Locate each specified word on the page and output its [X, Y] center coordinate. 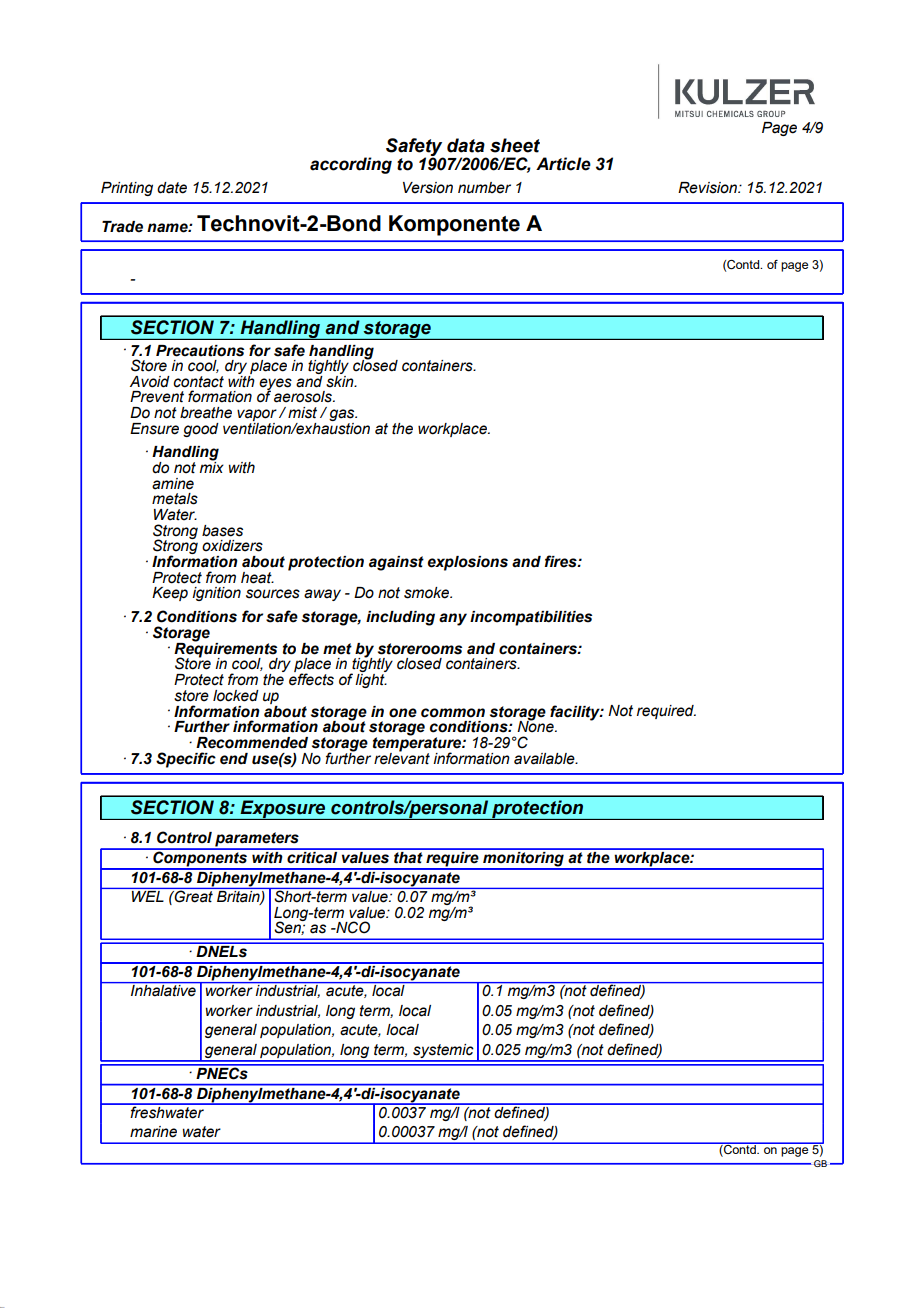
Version [428, 188]
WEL [148, 896]
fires [562, 561]
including [400, 618]
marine [153, 1132]
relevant [402, 757]
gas [343, 416]
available [545, 759]
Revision [708, 188]
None [536, 726]
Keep [170, 594]
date [172, 188]
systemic [443, 1052]
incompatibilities [531, 618]
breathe [206, 413]
